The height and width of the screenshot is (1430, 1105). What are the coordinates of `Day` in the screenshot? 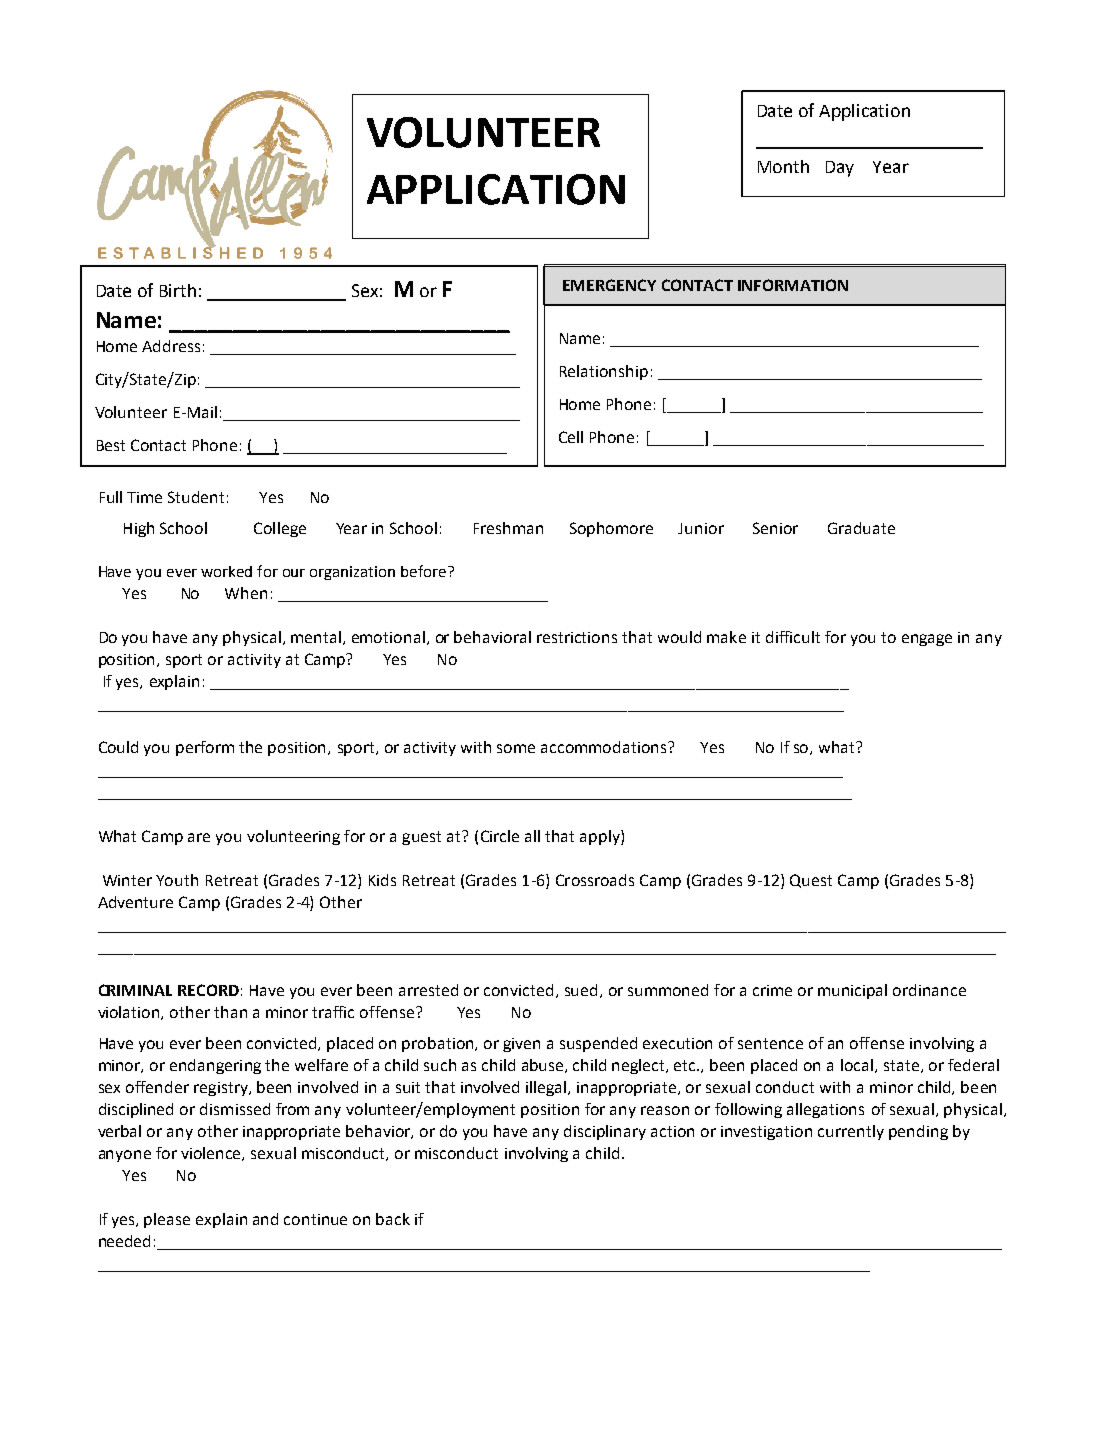 It's located at (840, 169).
